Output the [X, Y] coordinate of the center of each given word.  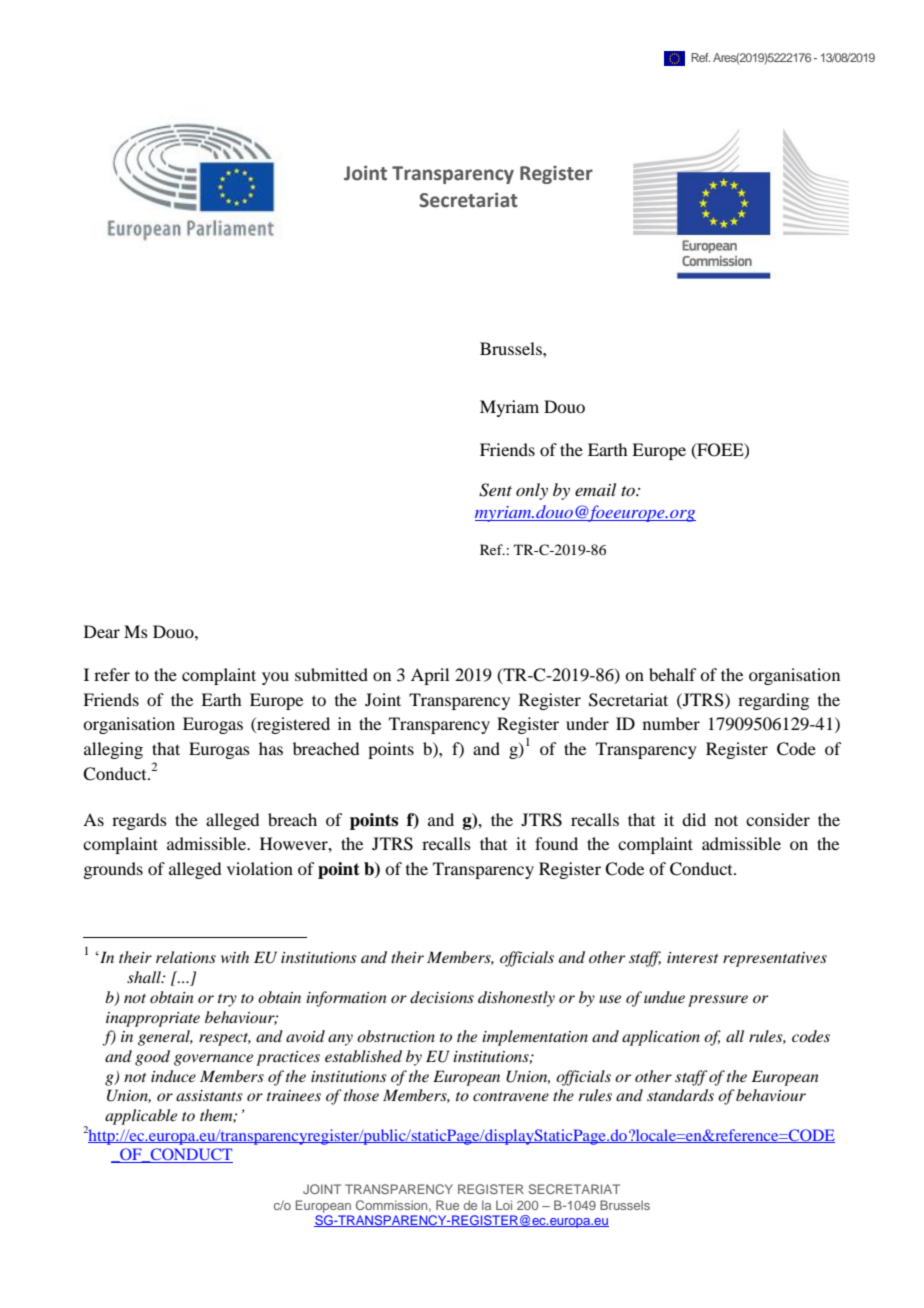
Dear [102, 631]
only [532, 491]
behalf [672, 674]
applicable [141, 1117]
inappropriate [153, 1019]
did [694, 819]
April [430, 676]
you [275, 678]
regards [139, 821]
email [595, 489]
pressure [718, 1001]
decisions [442, 997]
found [556, 843]
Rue [447, 1205]
